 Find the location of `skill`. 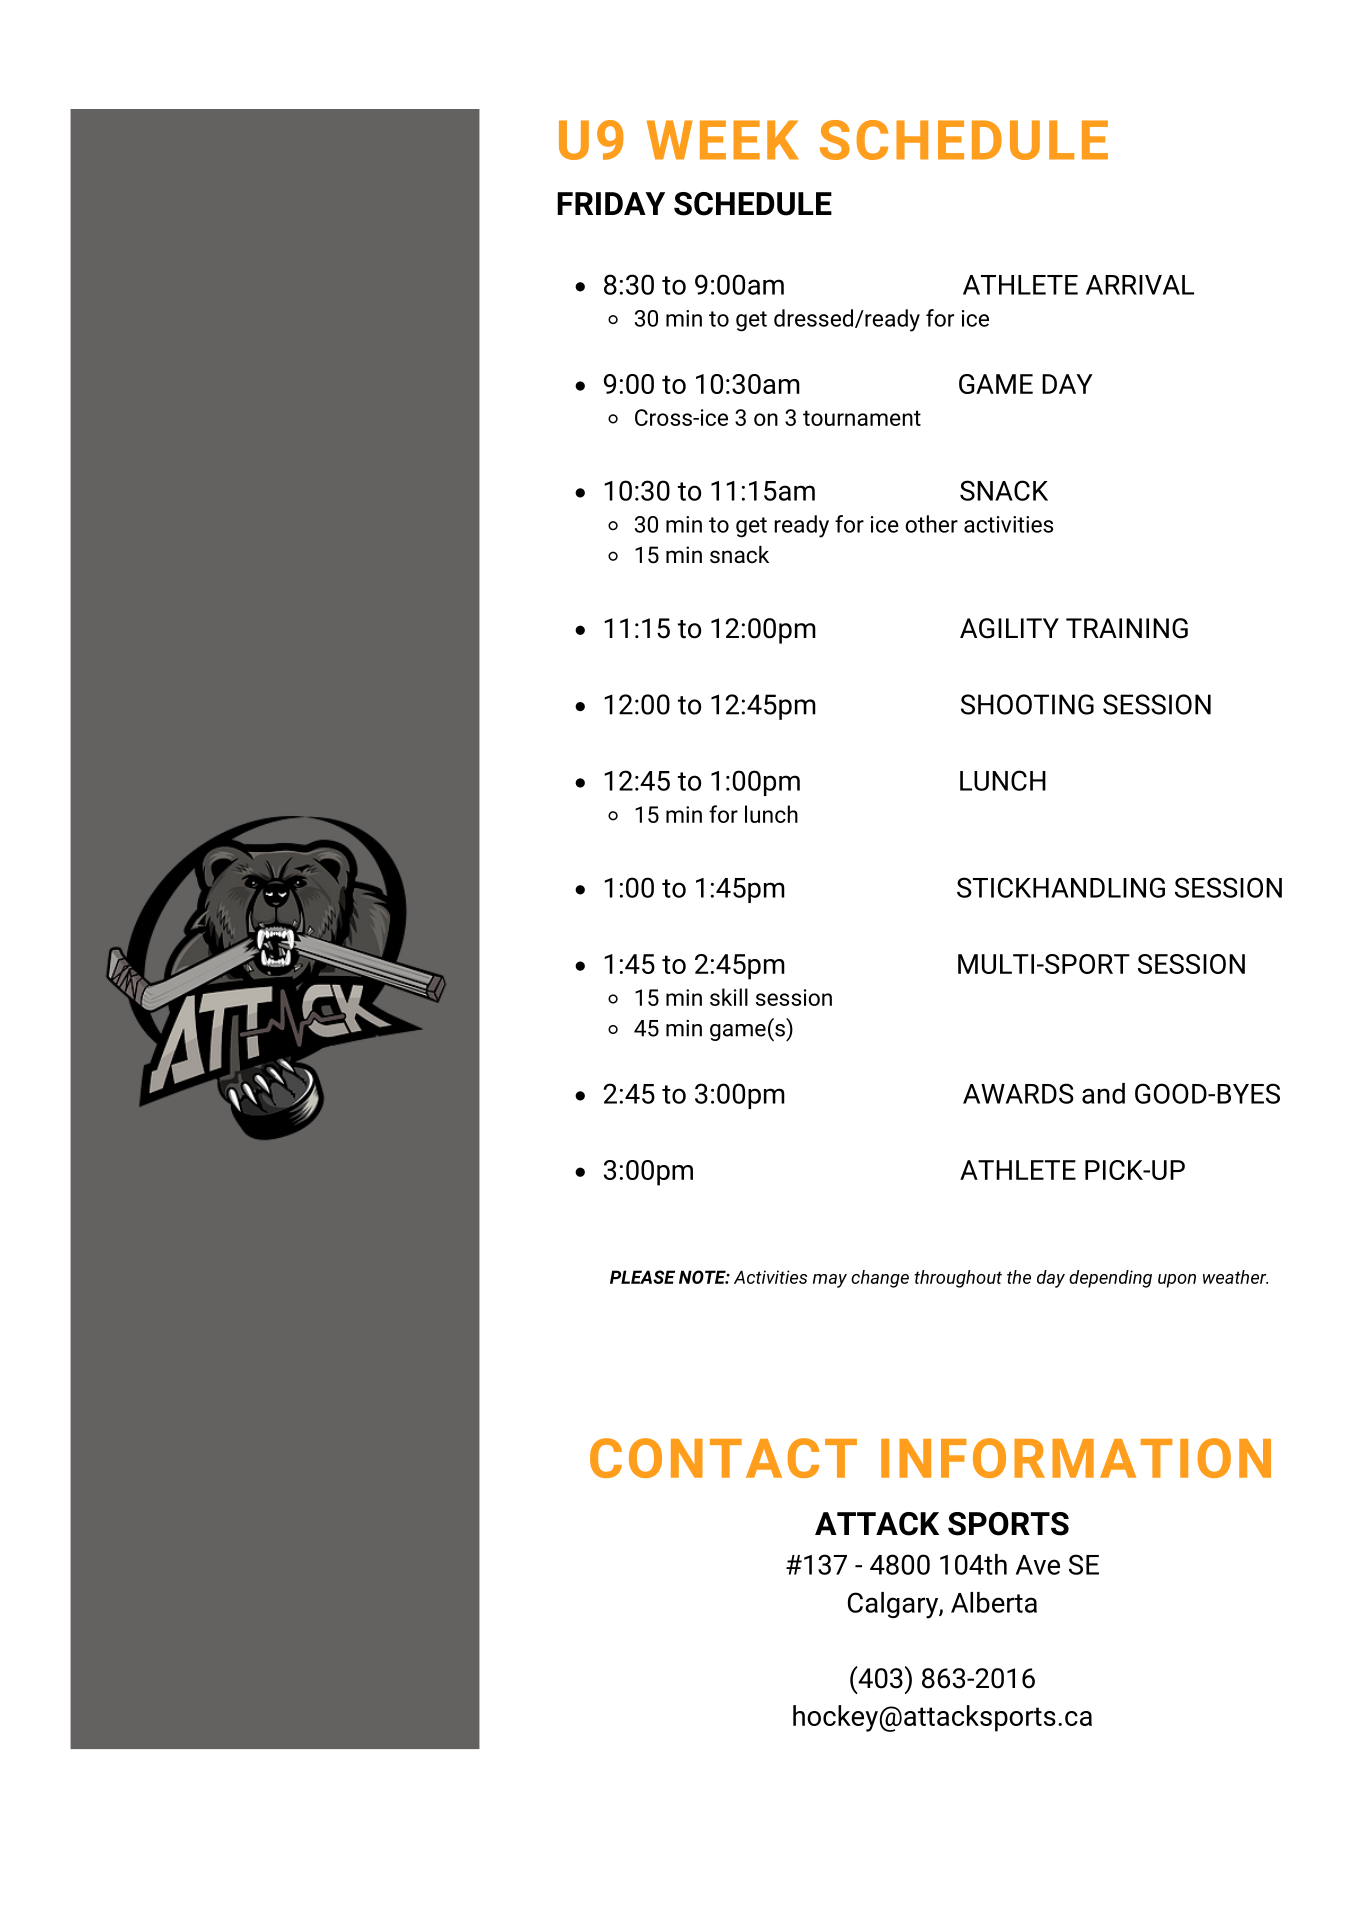

skill is located at coordinates (729, 997).
